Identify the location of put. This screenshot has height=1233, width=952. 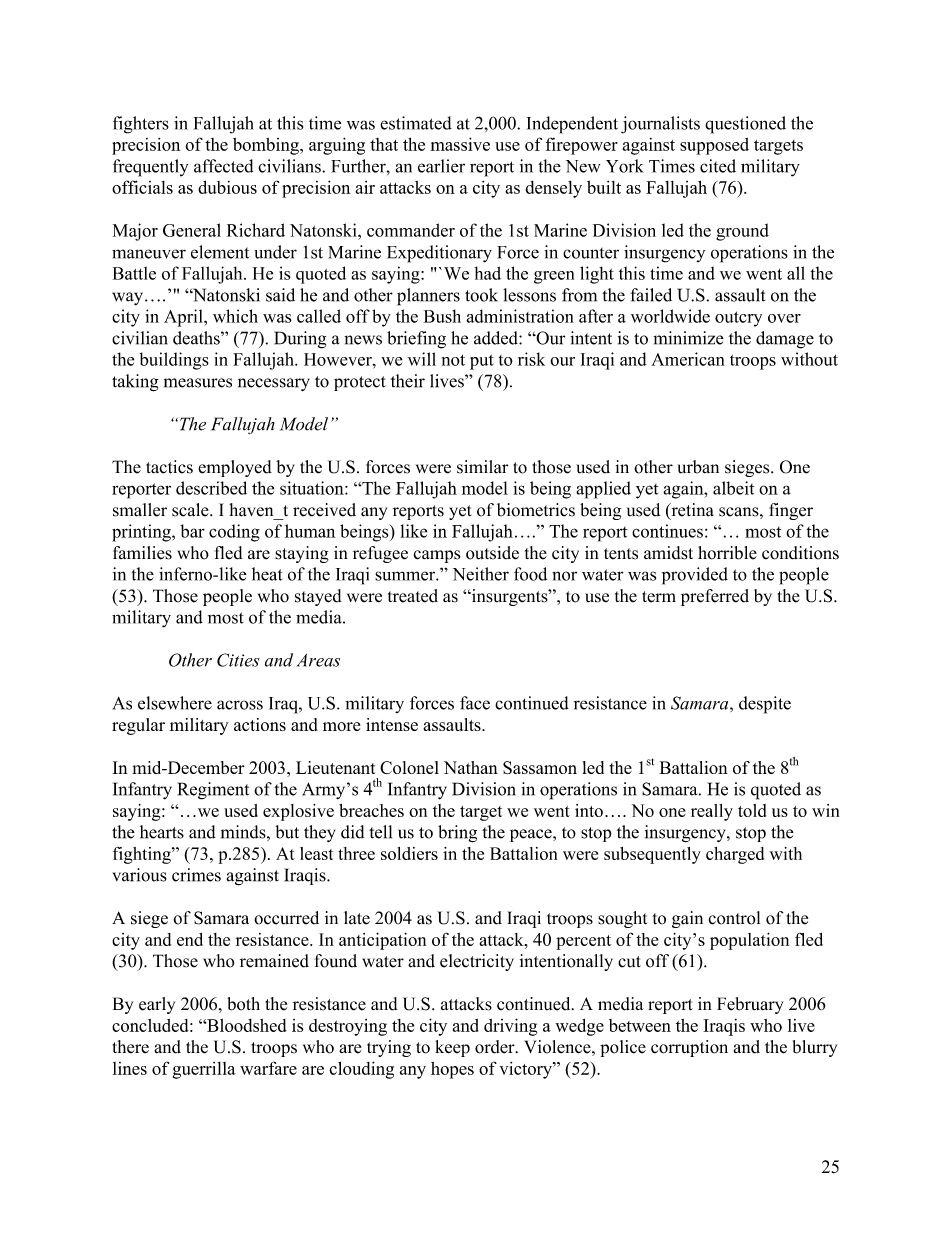
(482, 362).
